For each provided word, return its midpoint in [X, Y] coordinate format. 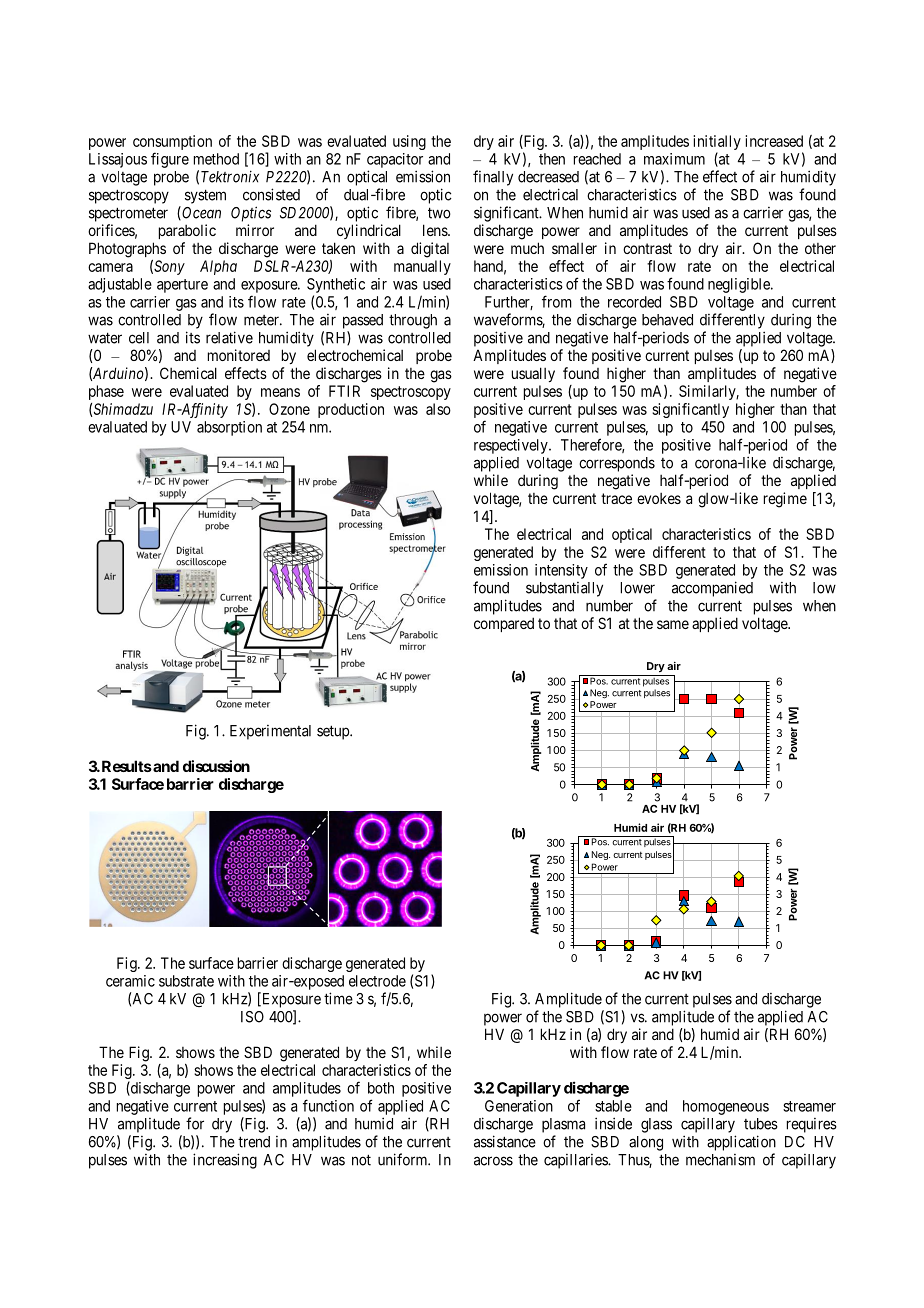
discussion [216, 766]
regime [785, 500]
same [673, 624]
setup [334, 732]
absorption [229, 428]
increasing [225, 1161]
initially [717, 144]
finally [493, 178]
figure [170, 160]
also [438, 409]
